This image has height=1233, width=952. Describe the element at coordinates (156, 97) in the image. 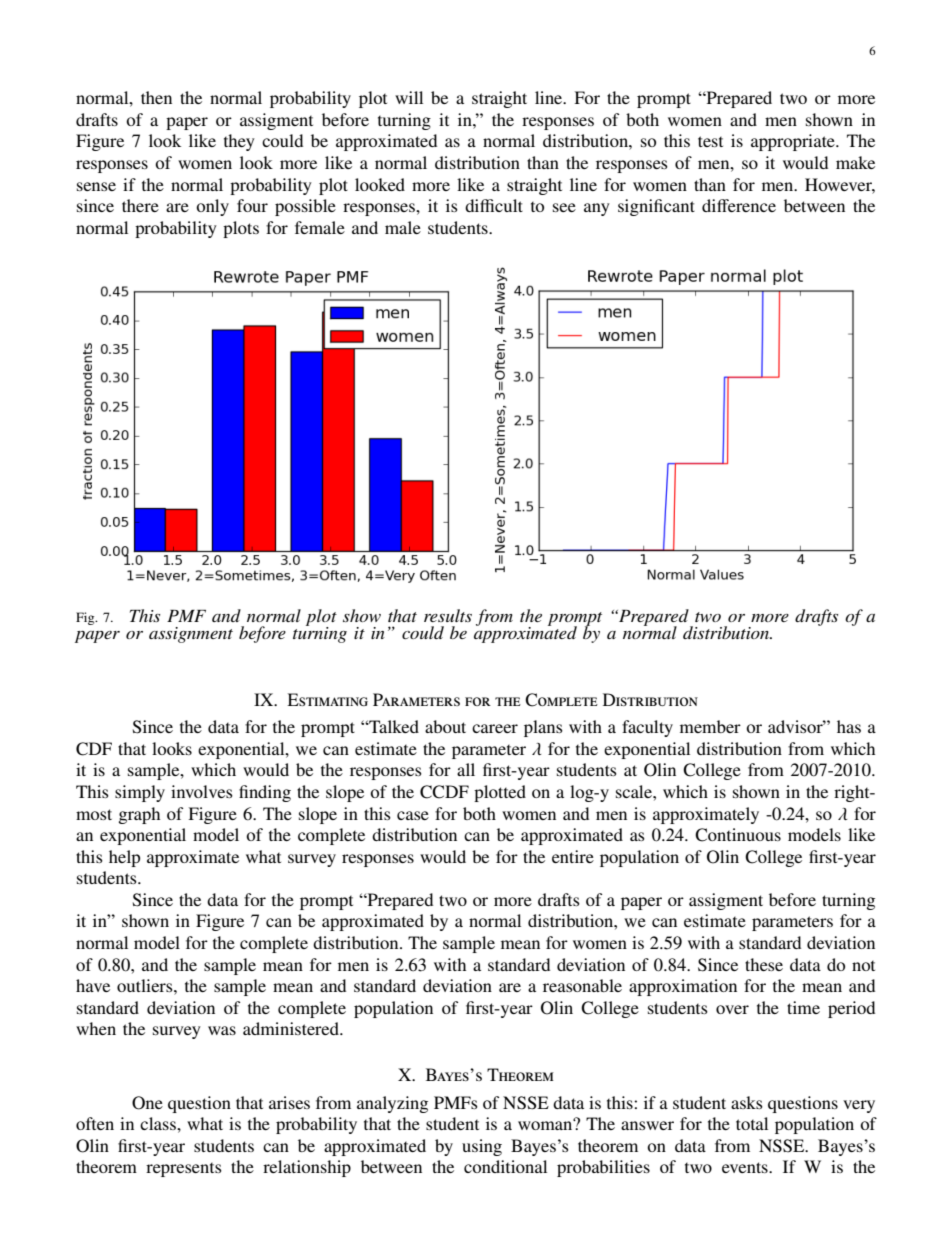

I see `then` at that location.
